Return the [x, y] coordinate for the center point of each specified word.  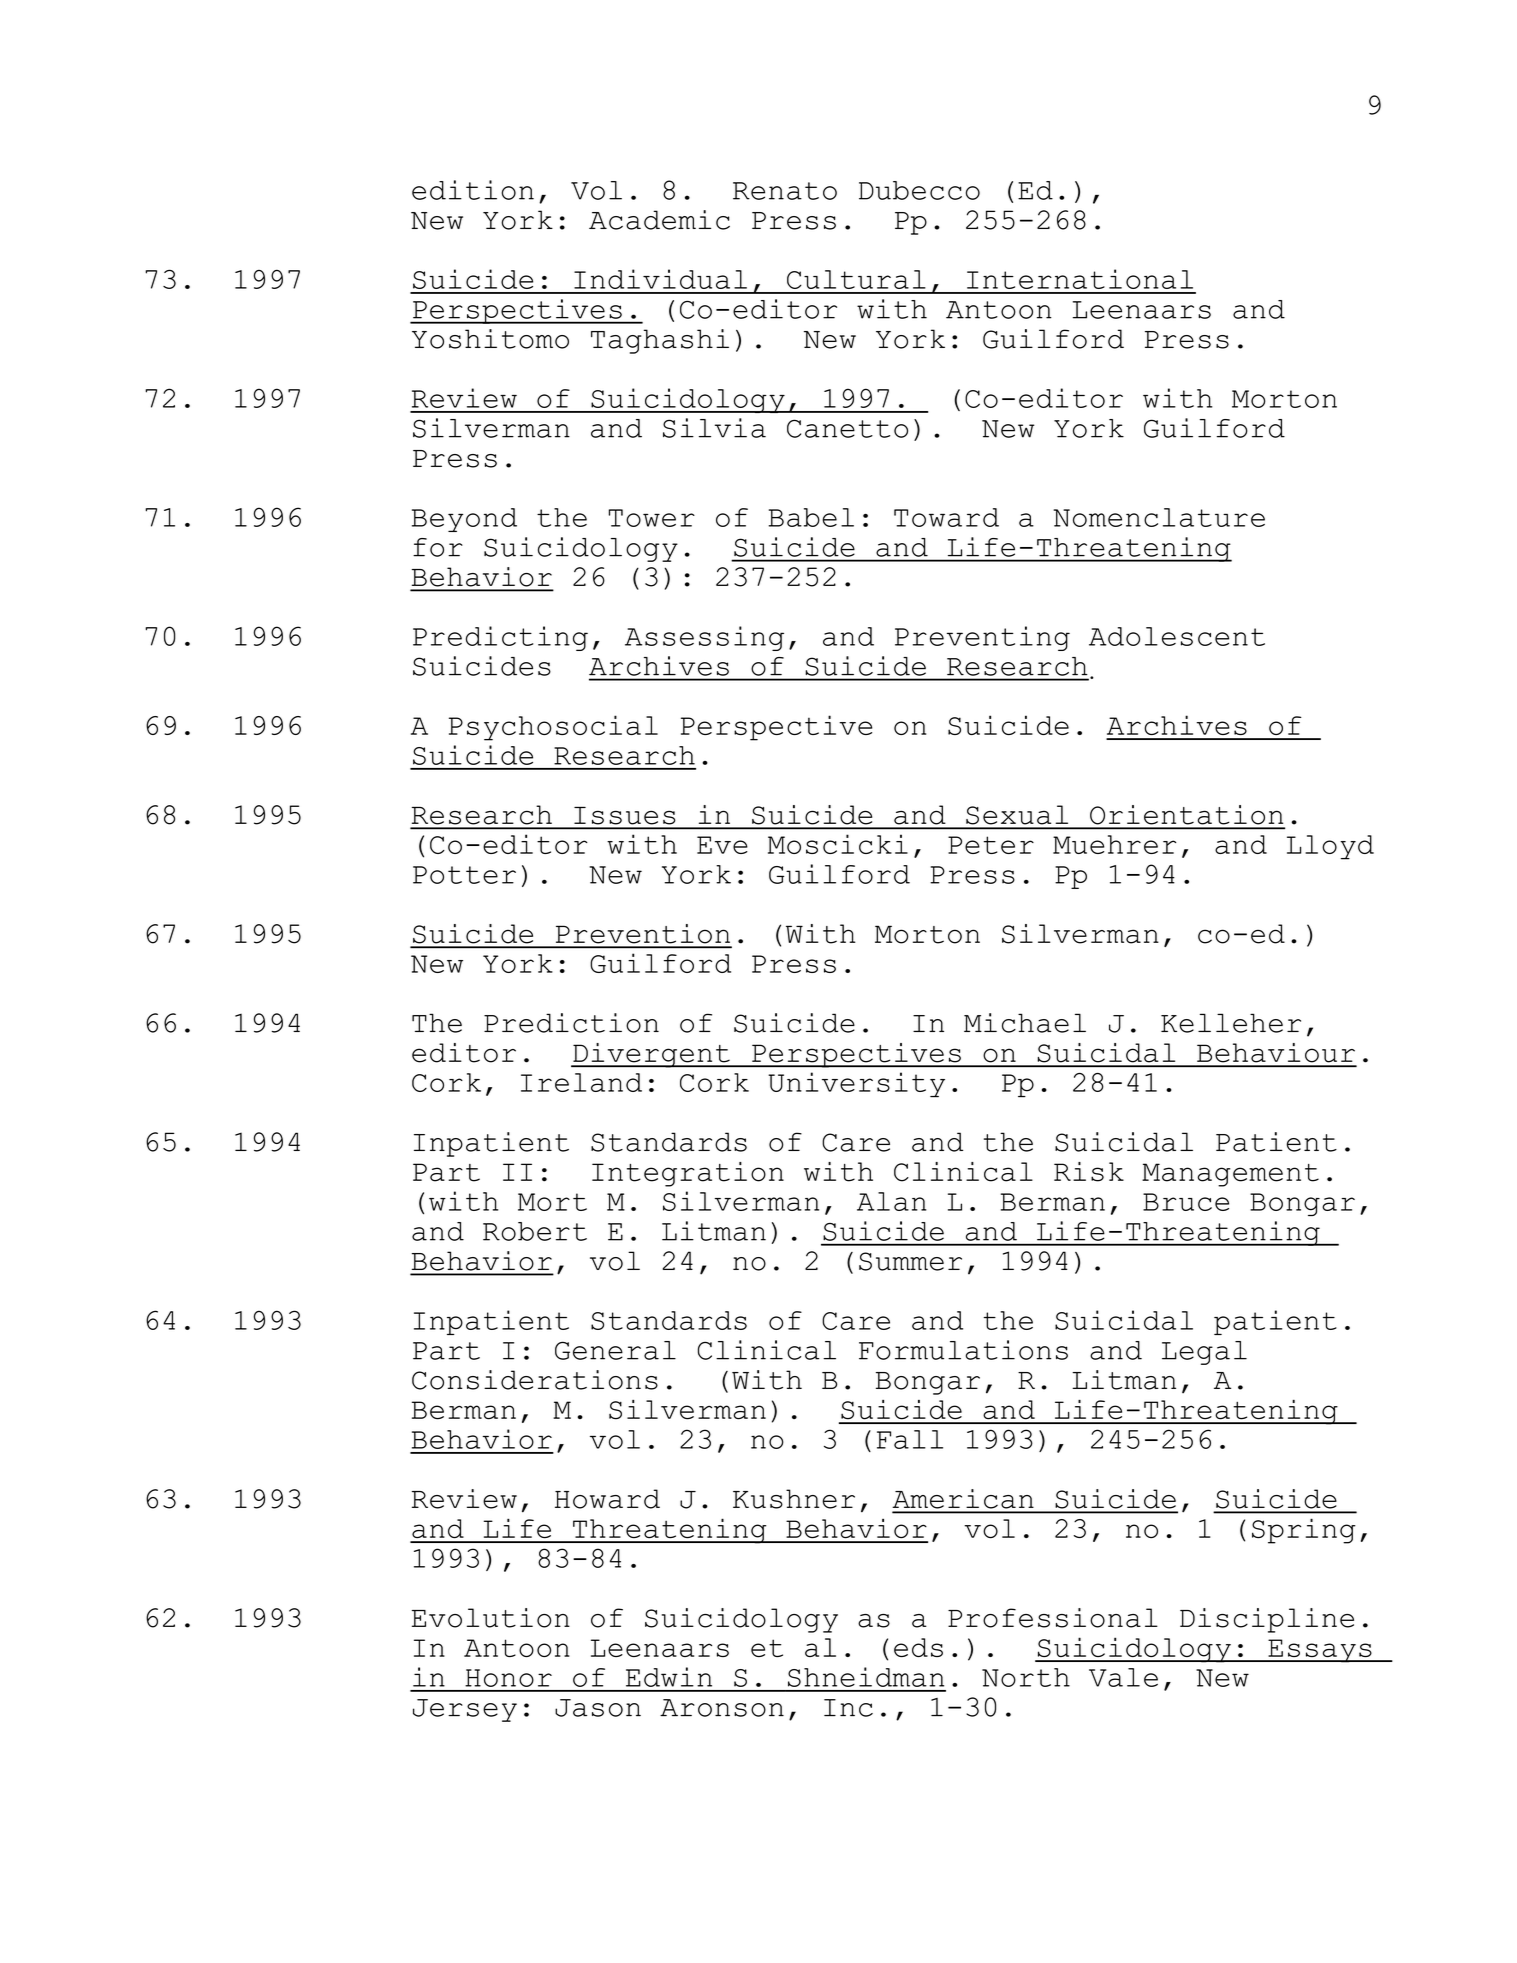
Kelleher [1231, 1023]
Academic [659, 220]
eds [918, 1647]
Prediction [571, 1023]
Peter [991, 845]
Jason [598, 1708]
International [1080, 279]
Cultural [856, 279]
